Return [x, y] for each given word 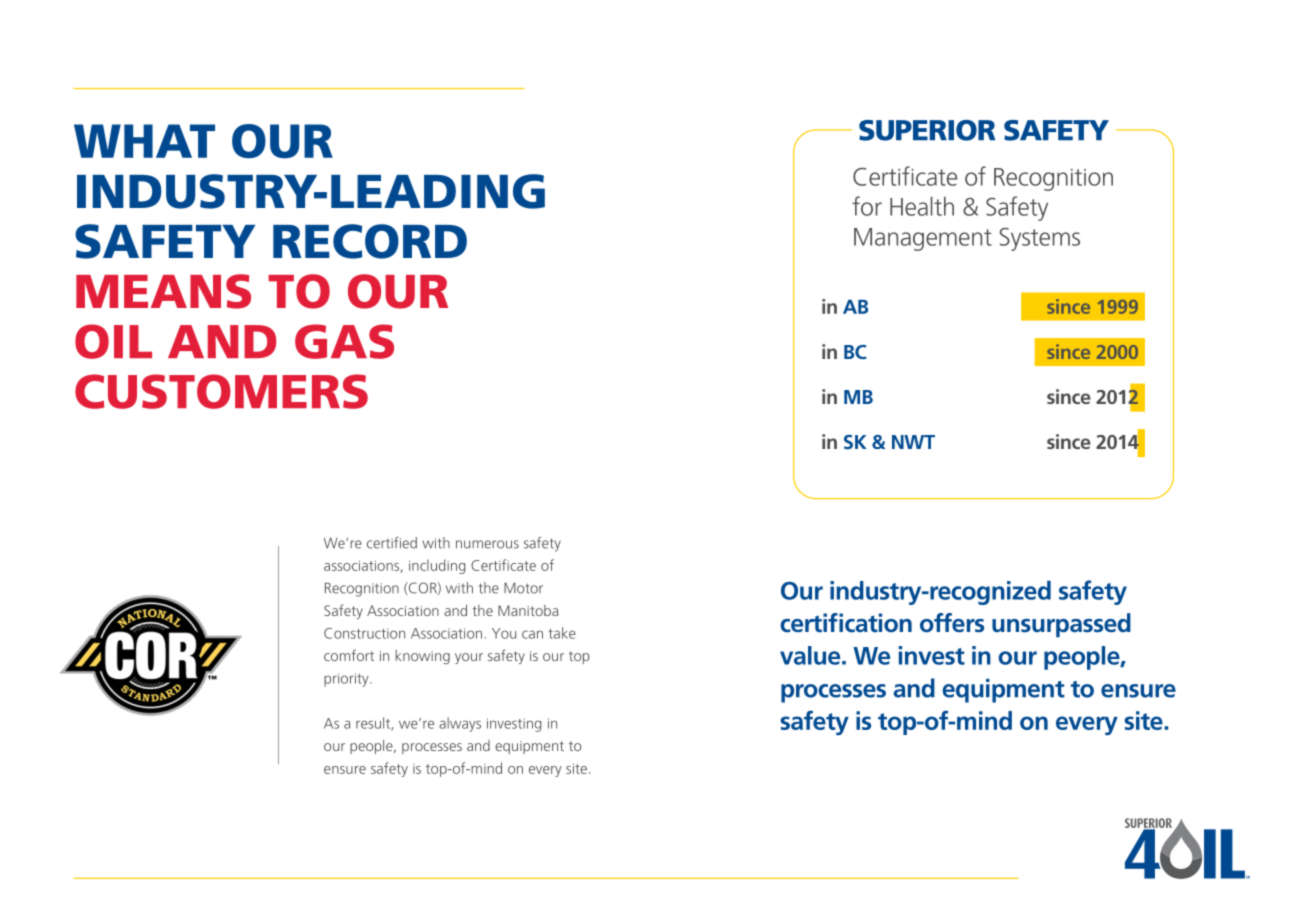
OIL [113, 341]
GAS [344, 341]
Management [923, 239]
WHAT [144, 141]
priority [347, 680]
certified [392, 543]
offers [952, 623]
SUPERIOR [927, 130]
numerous [487, 544]
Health [922, 206]
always [460, 724]
